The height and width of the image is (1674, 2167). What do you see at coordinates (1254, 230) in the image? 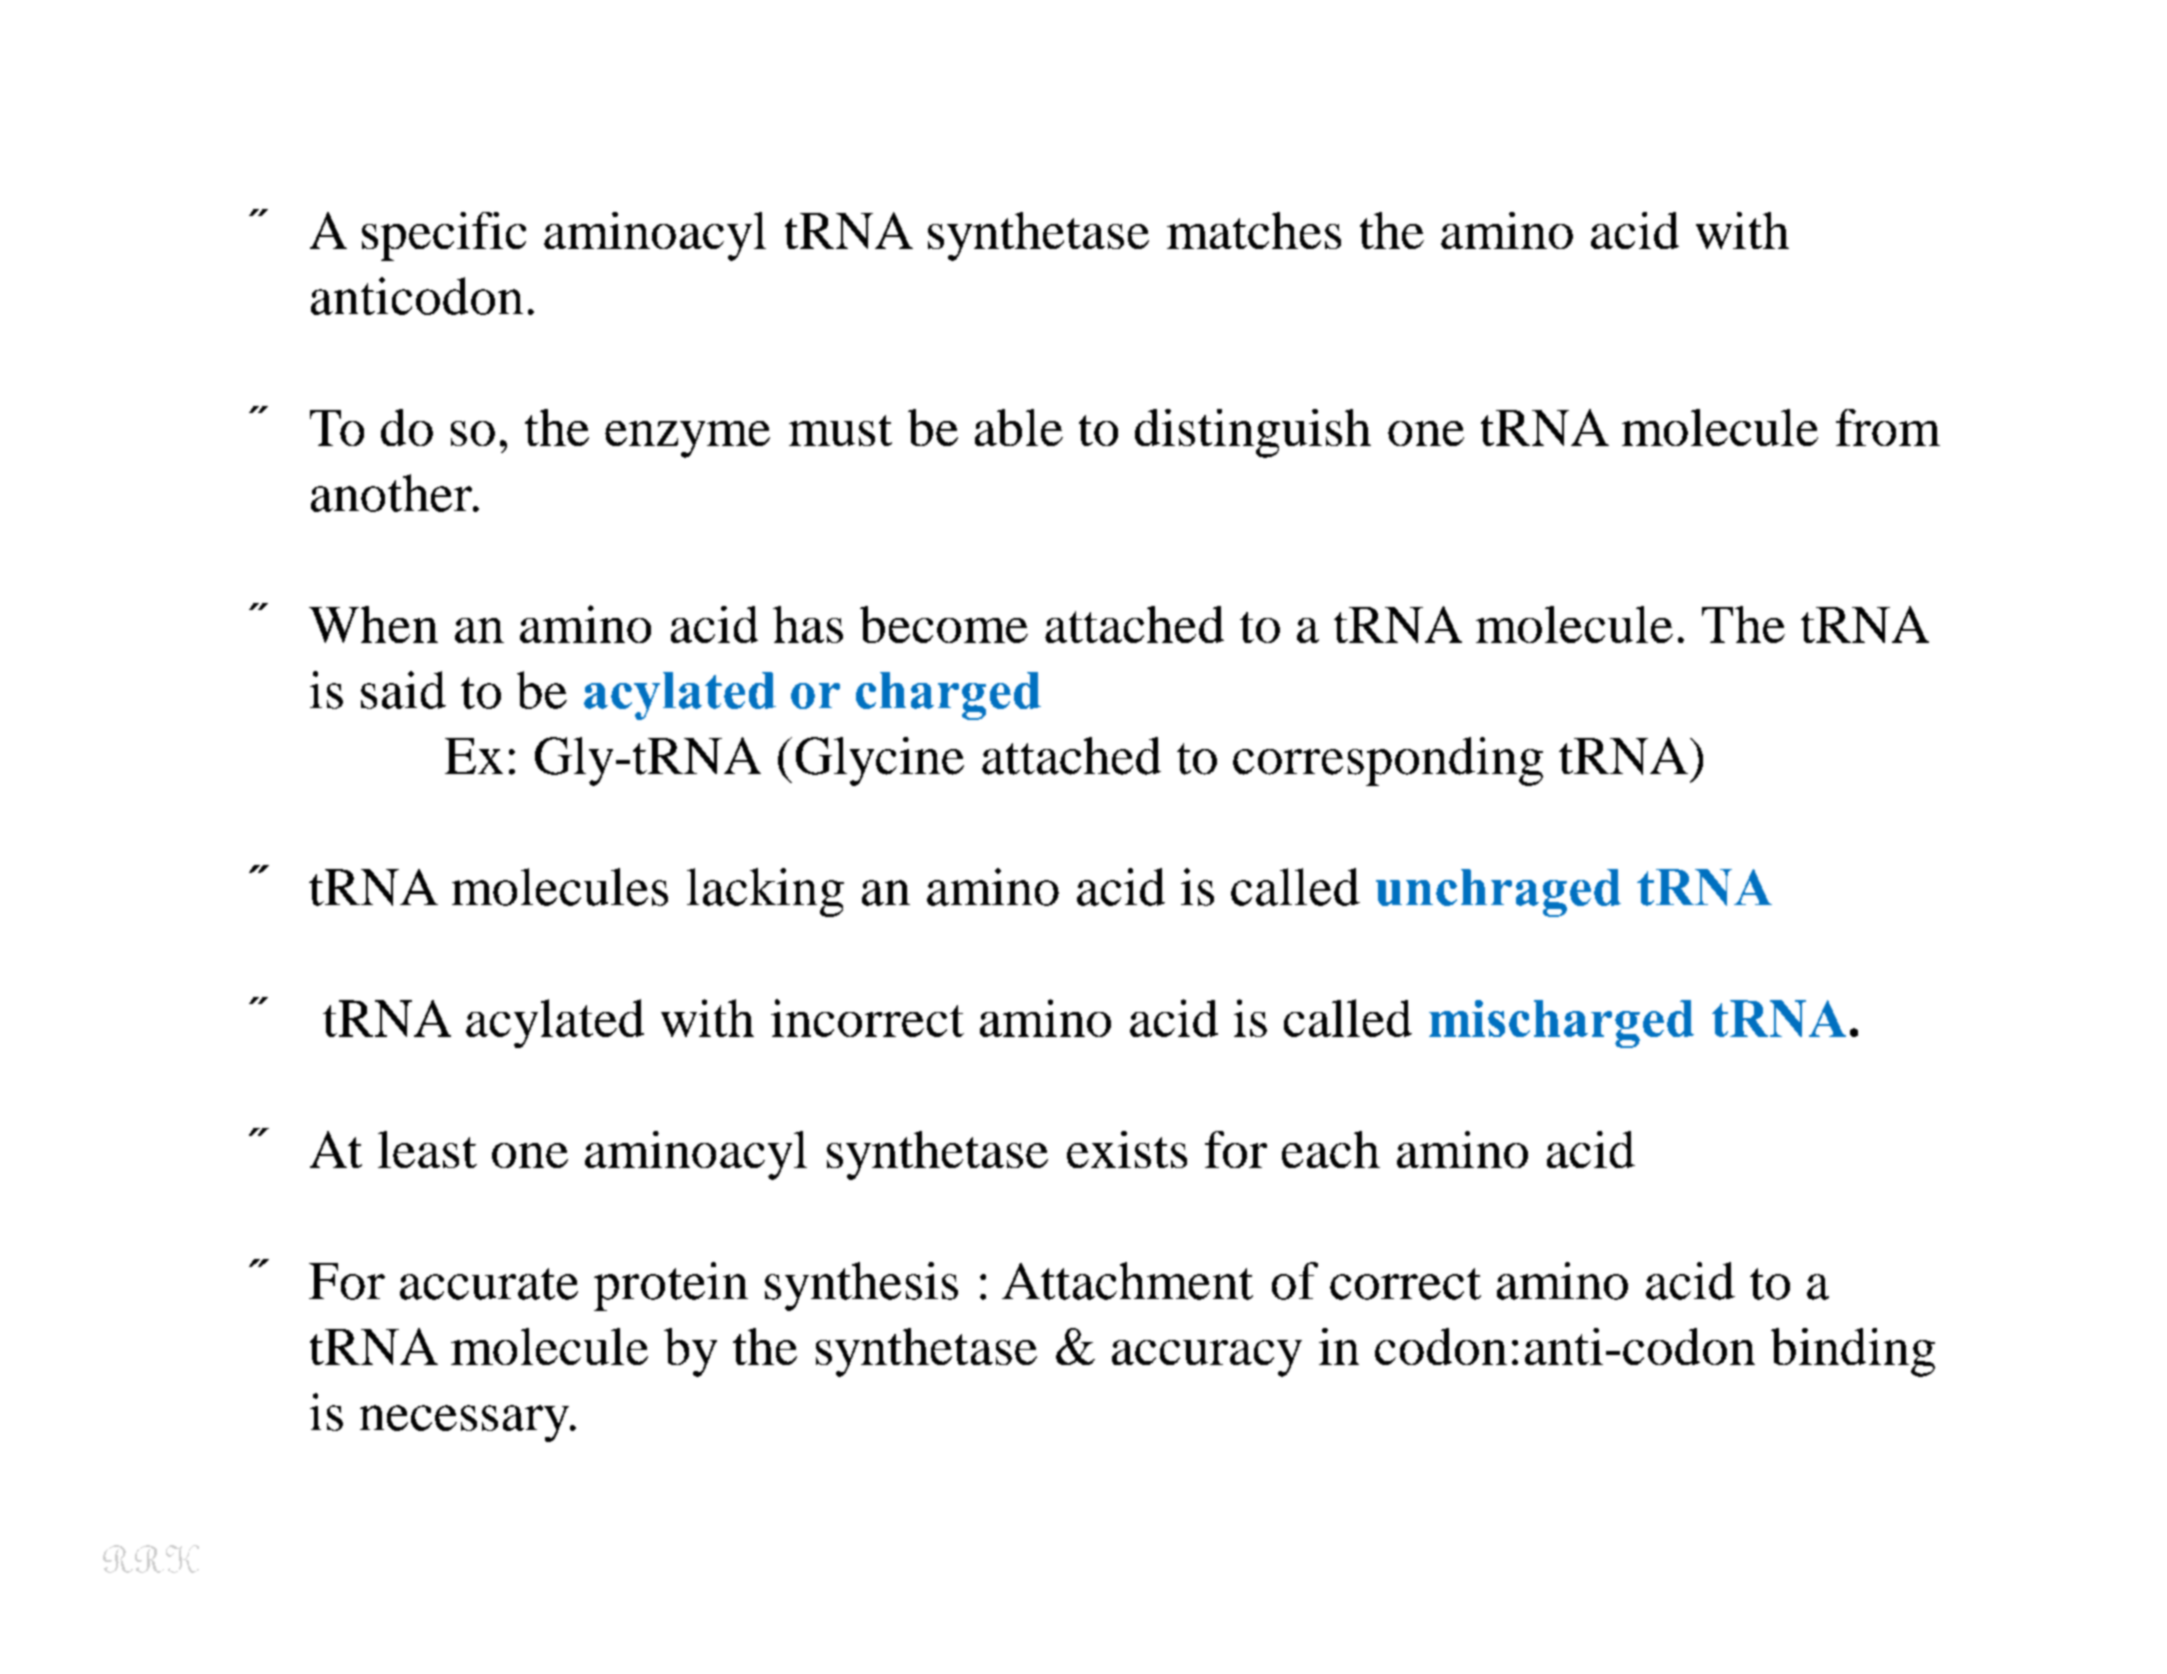
I see `matches` at bounding box center [1254, 230].
